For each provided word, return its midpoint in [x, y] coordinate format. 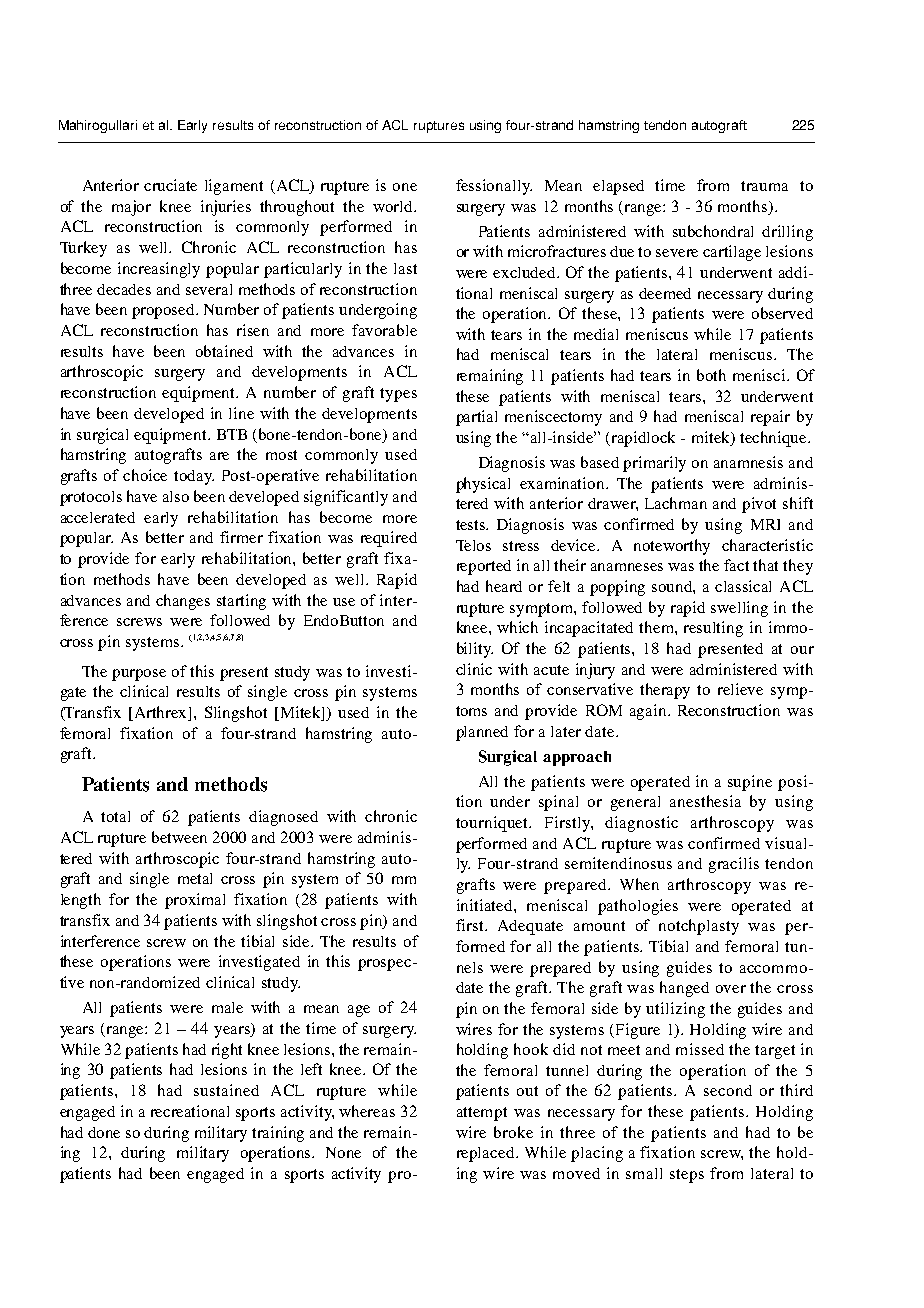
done [104, 1132]
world [394, 206]
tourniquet [493, 824]
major [131, 208]
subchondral [713, 231]
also [176, 496]
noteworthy [672, 547]
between [179, 837]
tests [472, 525]
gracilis [734, 865]
